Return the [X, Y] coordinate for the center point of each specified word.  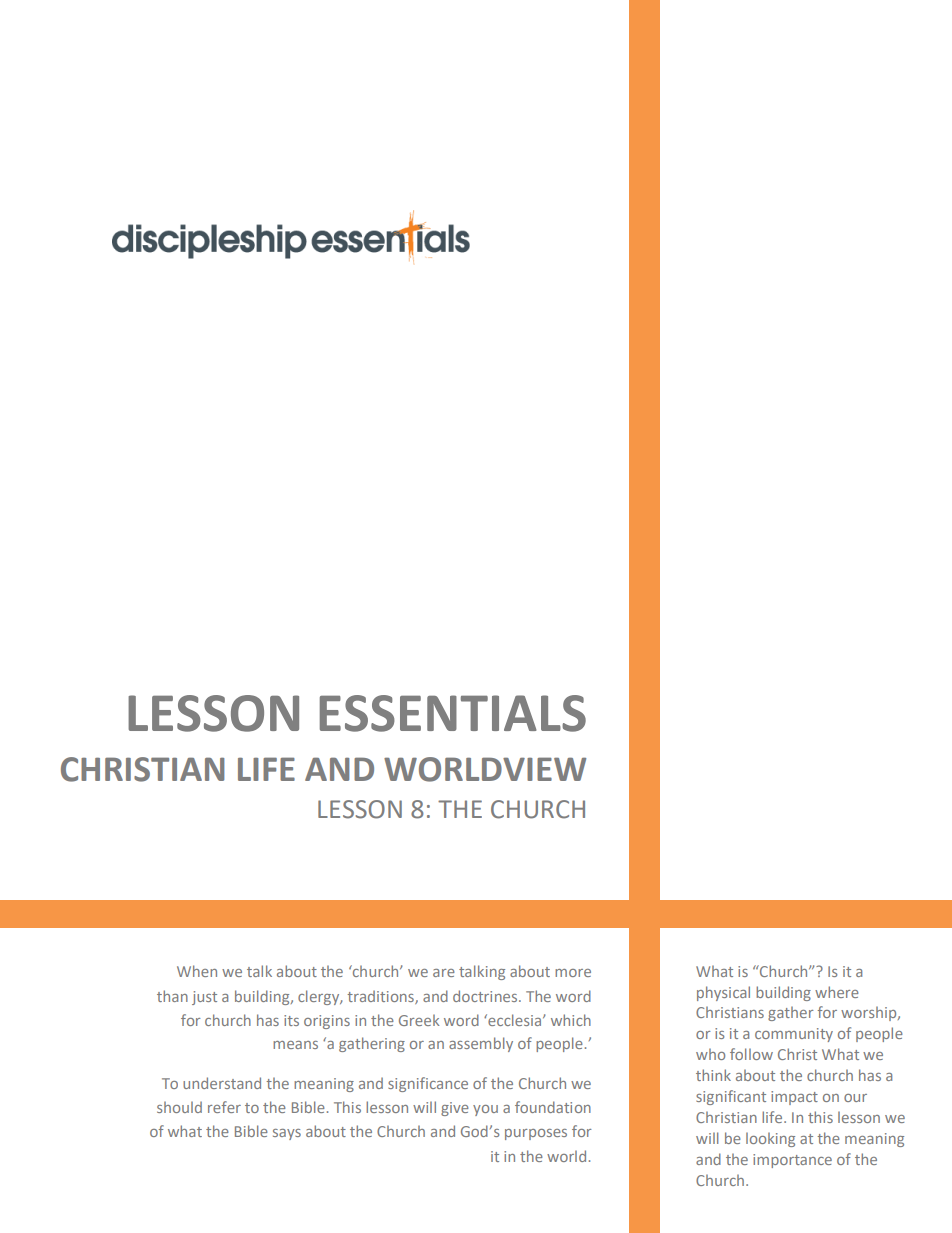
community [794, 1035]
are [444, 973]
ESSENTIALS [453, 713]
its [291, 1020]
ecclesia [515, 1020]
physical [723, 993]
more [573, 973]
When [197, 971]
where [837, 992]
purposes [536, 1134]
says [287, 1134]
